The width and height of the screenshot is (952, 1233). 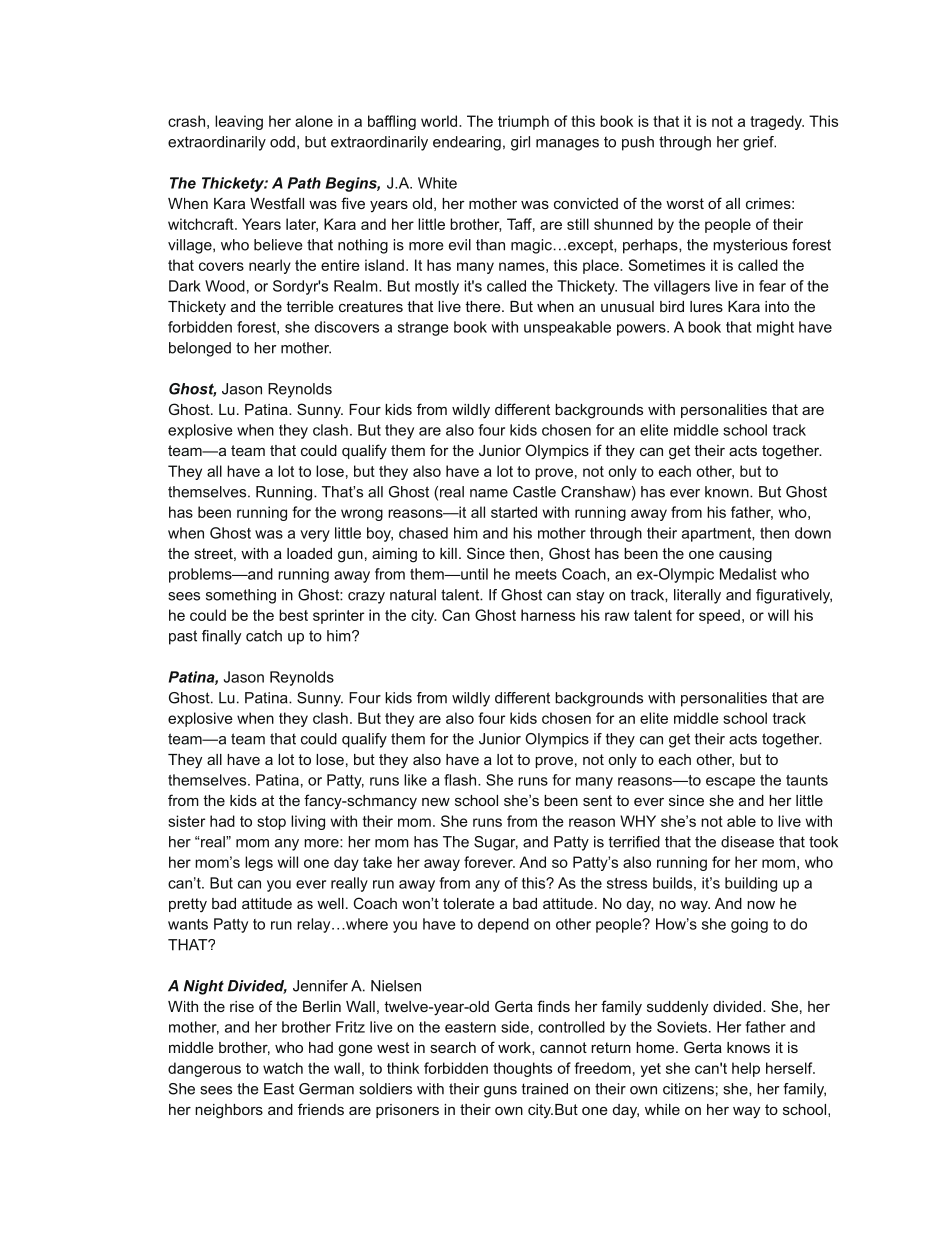 What do you see at coordinates (759, 143) in the screenshot?
I see `grief` at bounding box center [759, 143].
